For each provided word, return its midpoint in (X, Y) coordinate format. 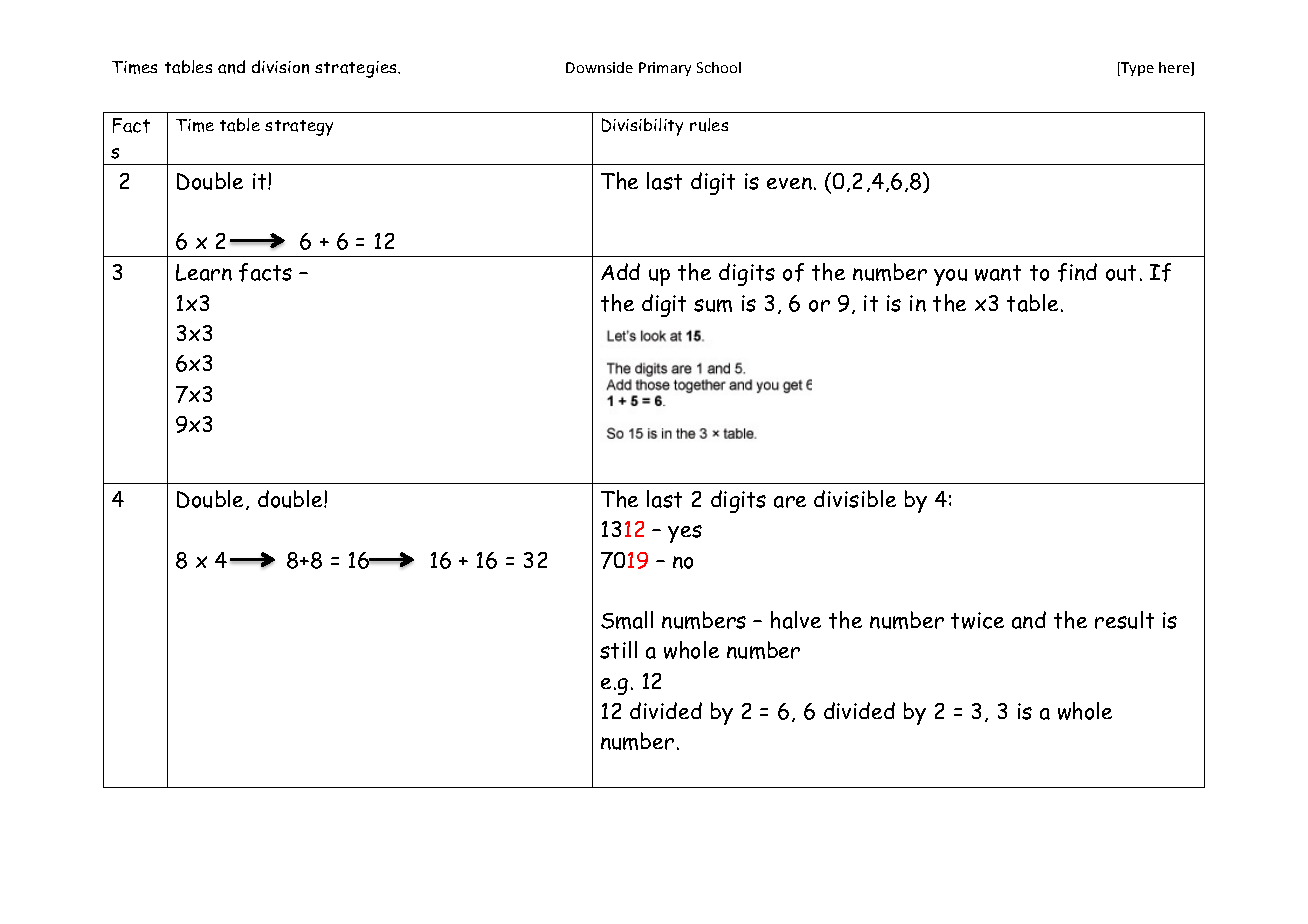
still (618, 650)
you (950, 277)
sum (713, 305)
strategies (357, 69)
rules (709, 125)
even (789, 183)
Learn (204, 272)
